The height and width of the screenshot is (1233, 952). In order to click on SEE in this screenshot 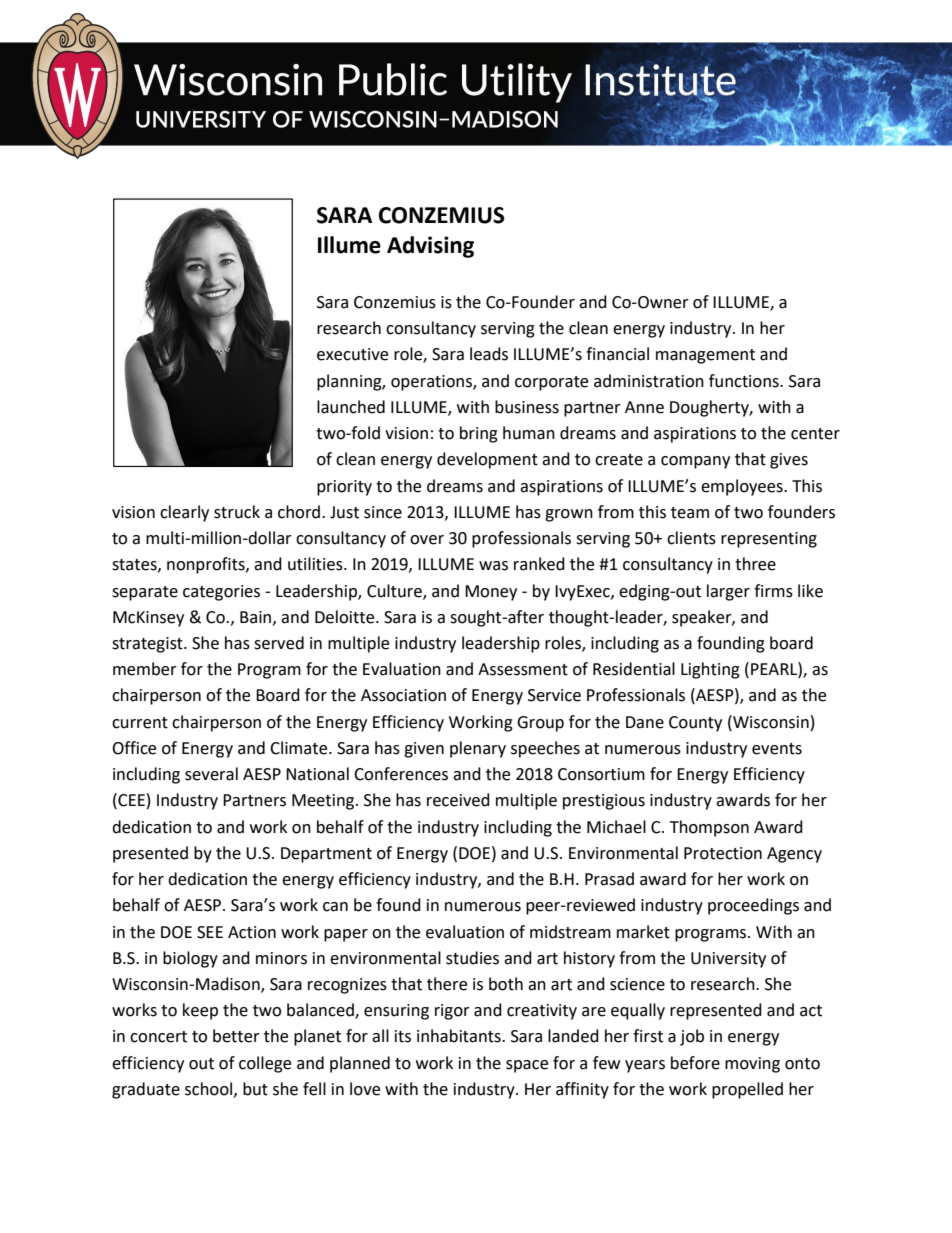, I will do `click(210, 932)`.
